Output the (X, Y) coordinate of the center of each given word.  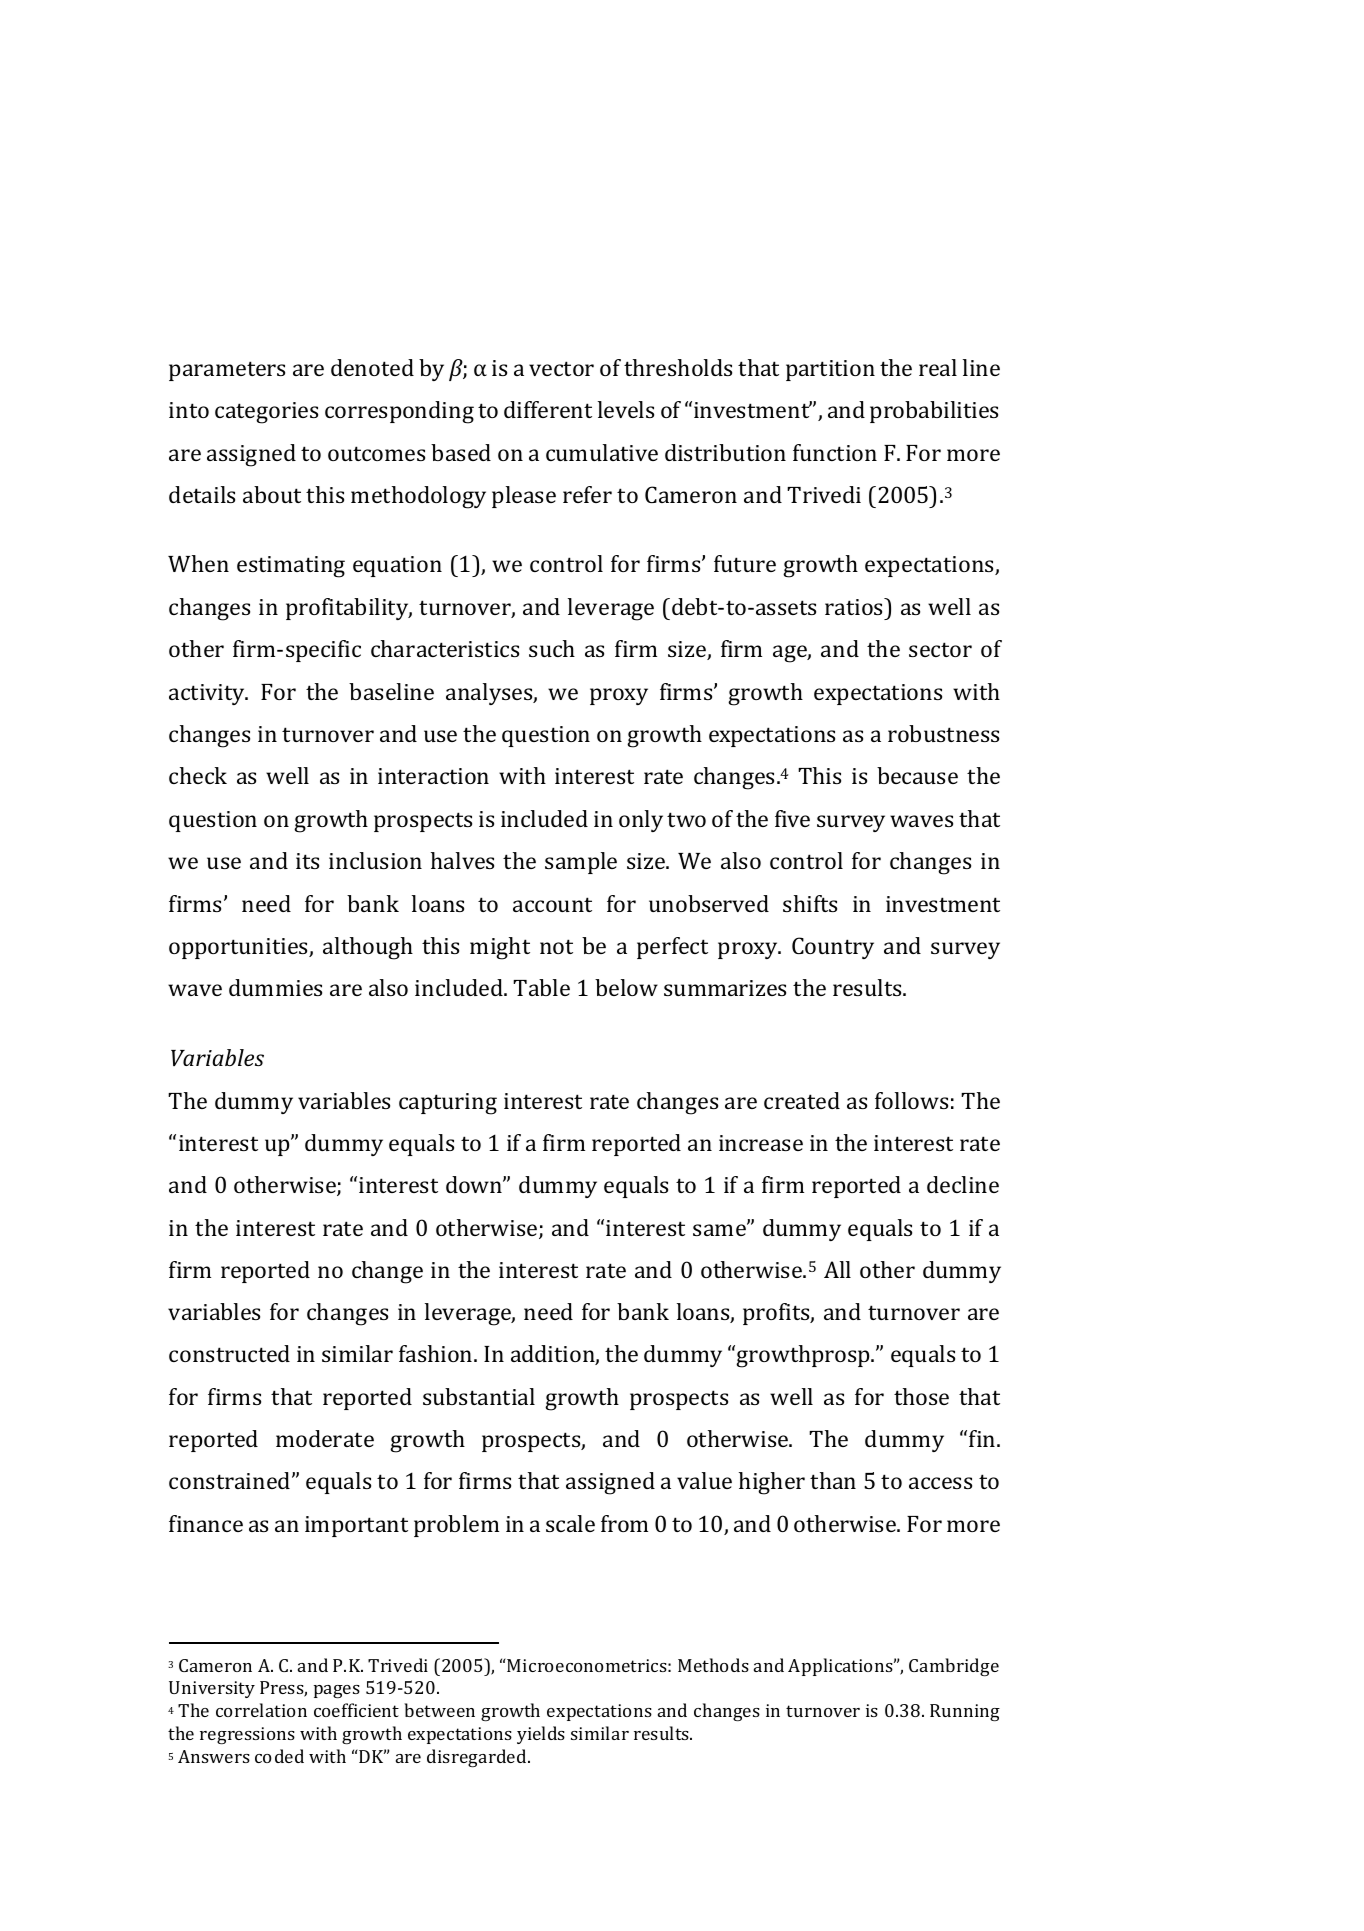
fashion (437, 1353)
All (837, 1269)
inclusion (375, 860)
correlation (261, 1710)
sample (581, 863)
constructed (229, 1353)
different (548, 409)
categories (266, 413)
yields (541, 1735)
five (792, 818)
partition (830, 370)
